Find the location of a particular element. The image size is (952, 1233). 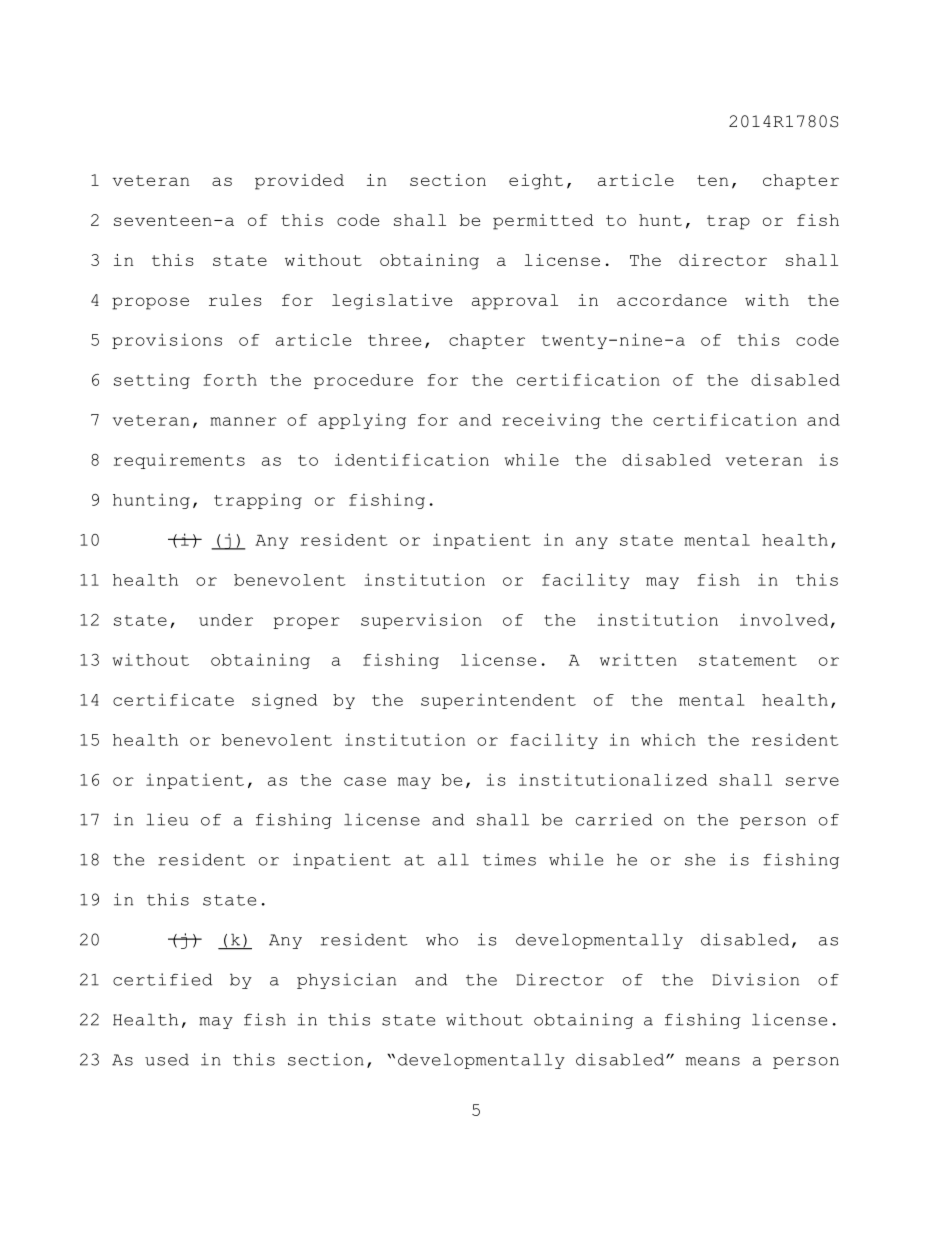

lieu is located at coordinates (167, 819).
